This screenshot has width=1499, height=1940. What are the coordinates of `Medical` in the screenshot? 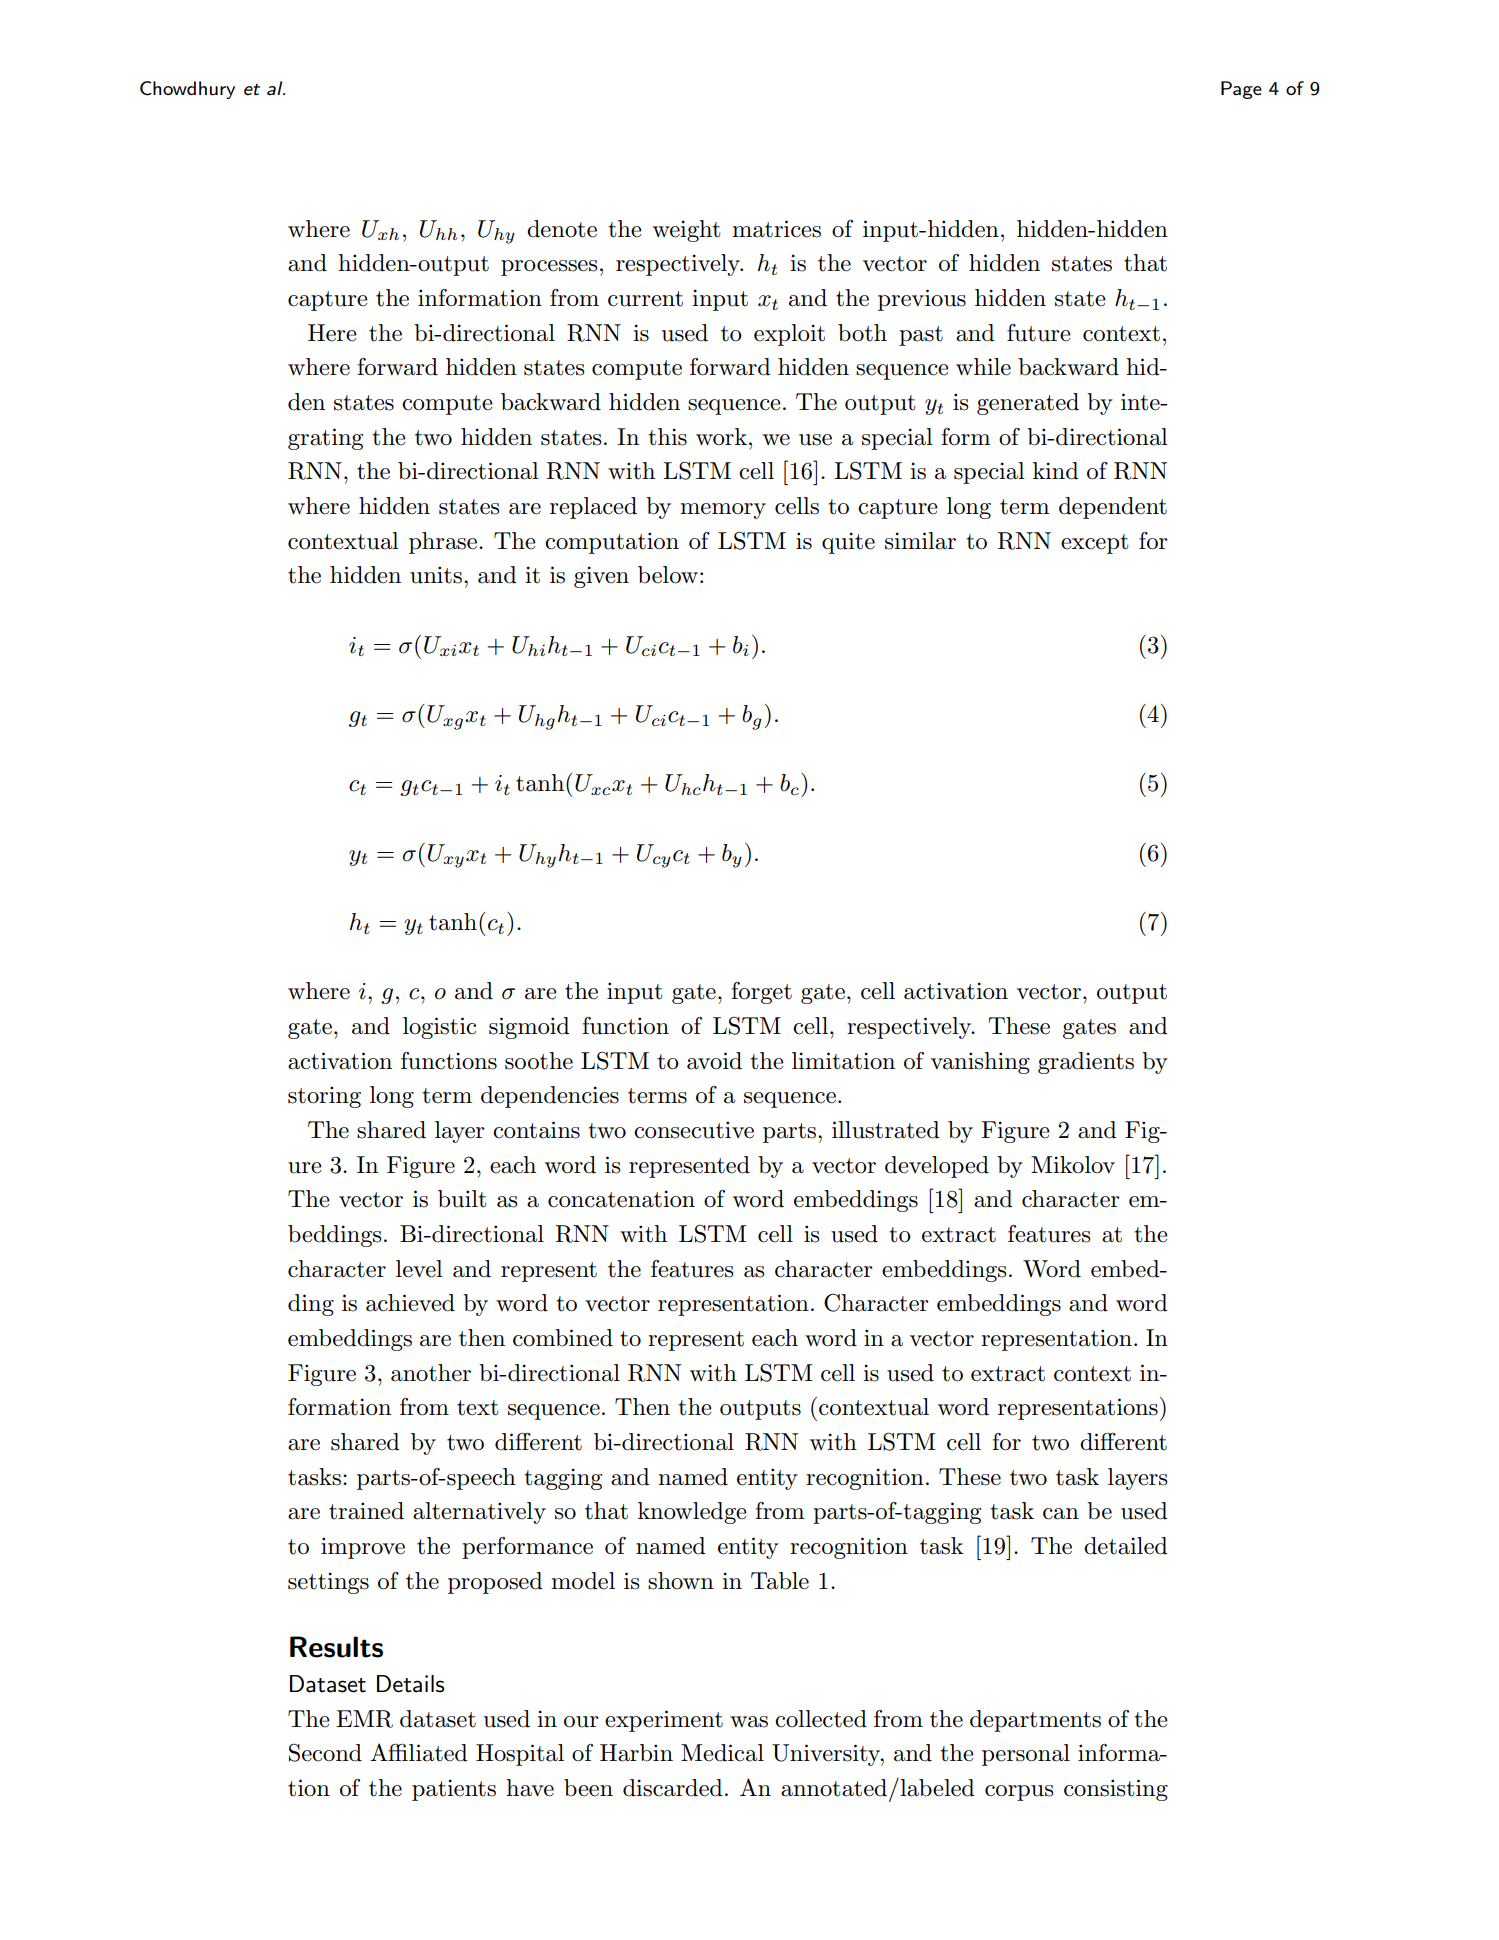 It's located at (722, 1753).
